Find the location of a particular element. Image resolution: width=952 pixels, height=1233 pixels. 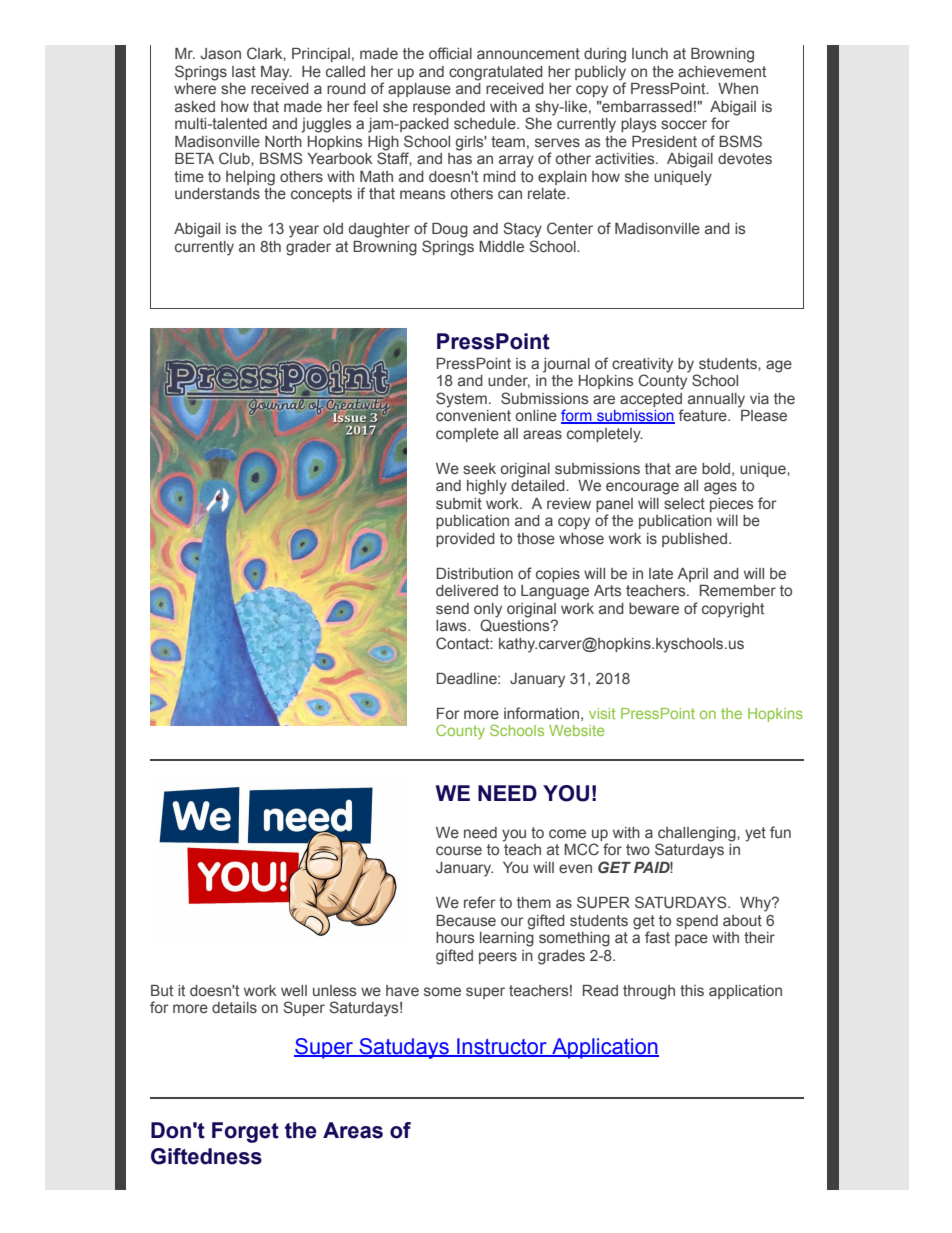

send is located at coordinates (452, 609).
